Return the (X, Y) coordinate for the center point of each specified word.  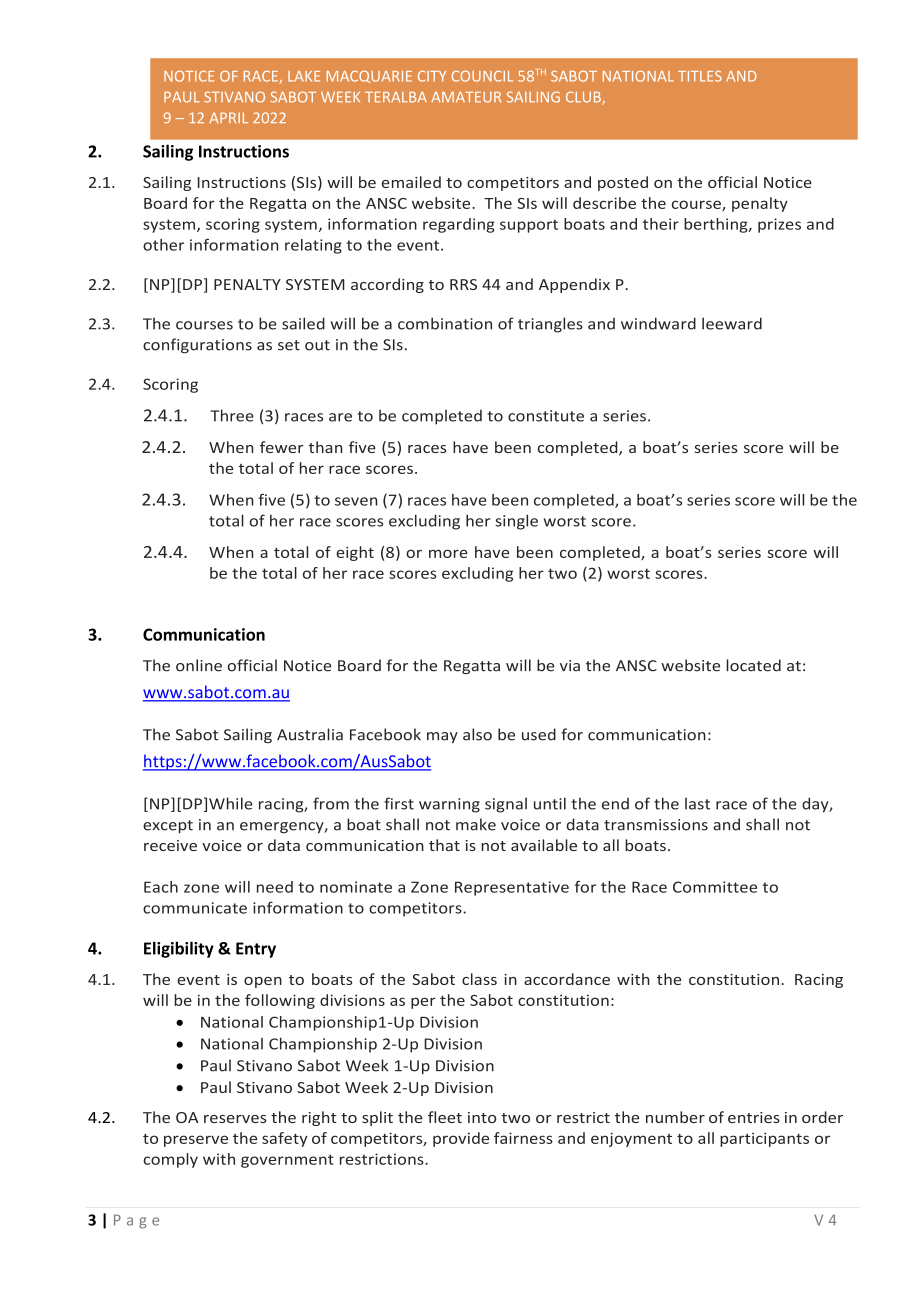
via (570, 666)
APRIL (228, 117)
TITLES (700, 76)
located (753, 665)
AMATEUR (466, 97)
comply (170, 1160)
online (199, 665)
